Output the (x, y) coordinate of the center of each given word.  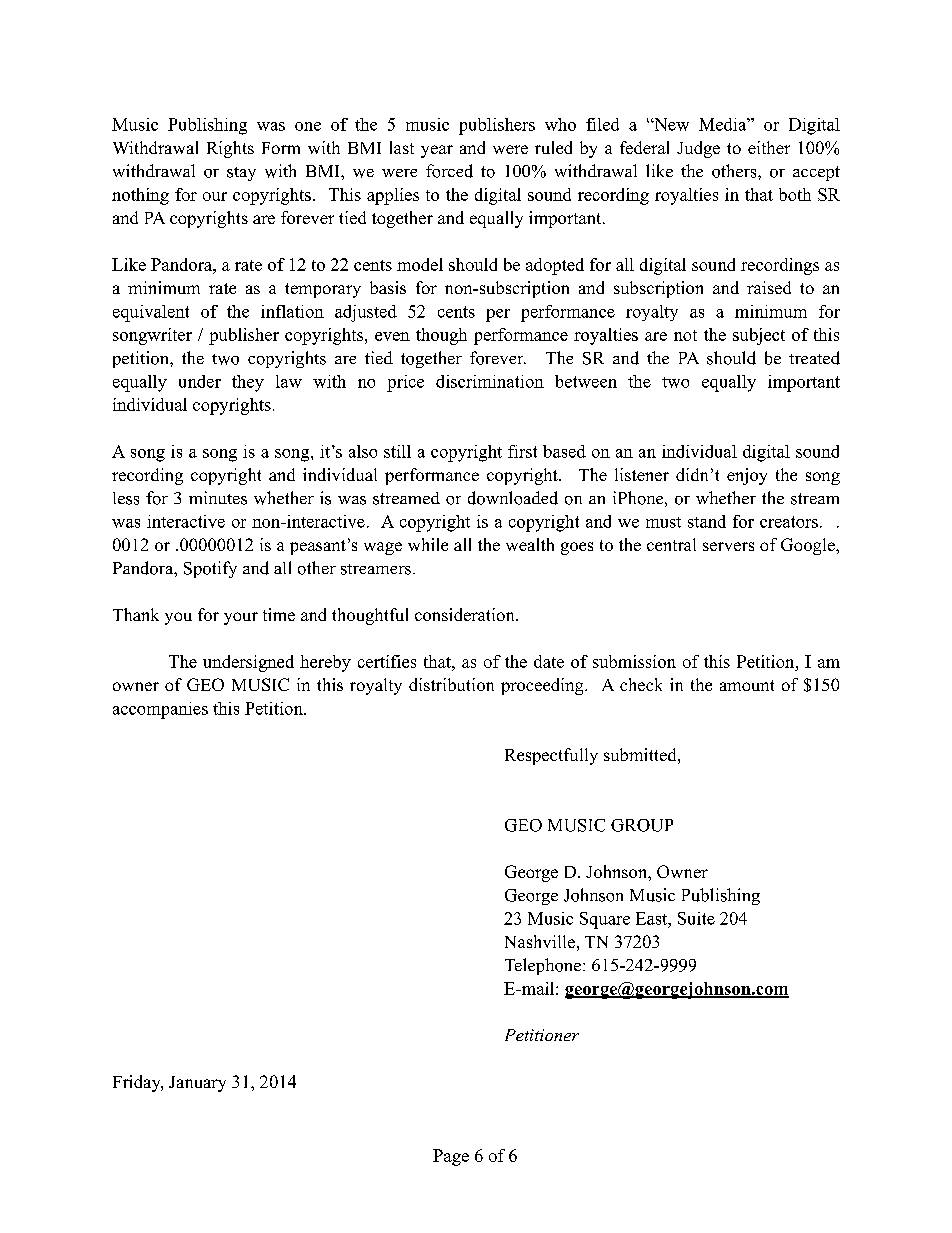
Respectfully (551, 756)
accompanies (160, 710)
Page (451, 1157)
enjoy (747, 476)
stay (241, 174)
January (197, 1084)
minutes (218, 498)
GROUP (642, 825)
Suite (696, 918)
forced (449, 171)
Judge (698, 149)
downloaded (513, 498)
